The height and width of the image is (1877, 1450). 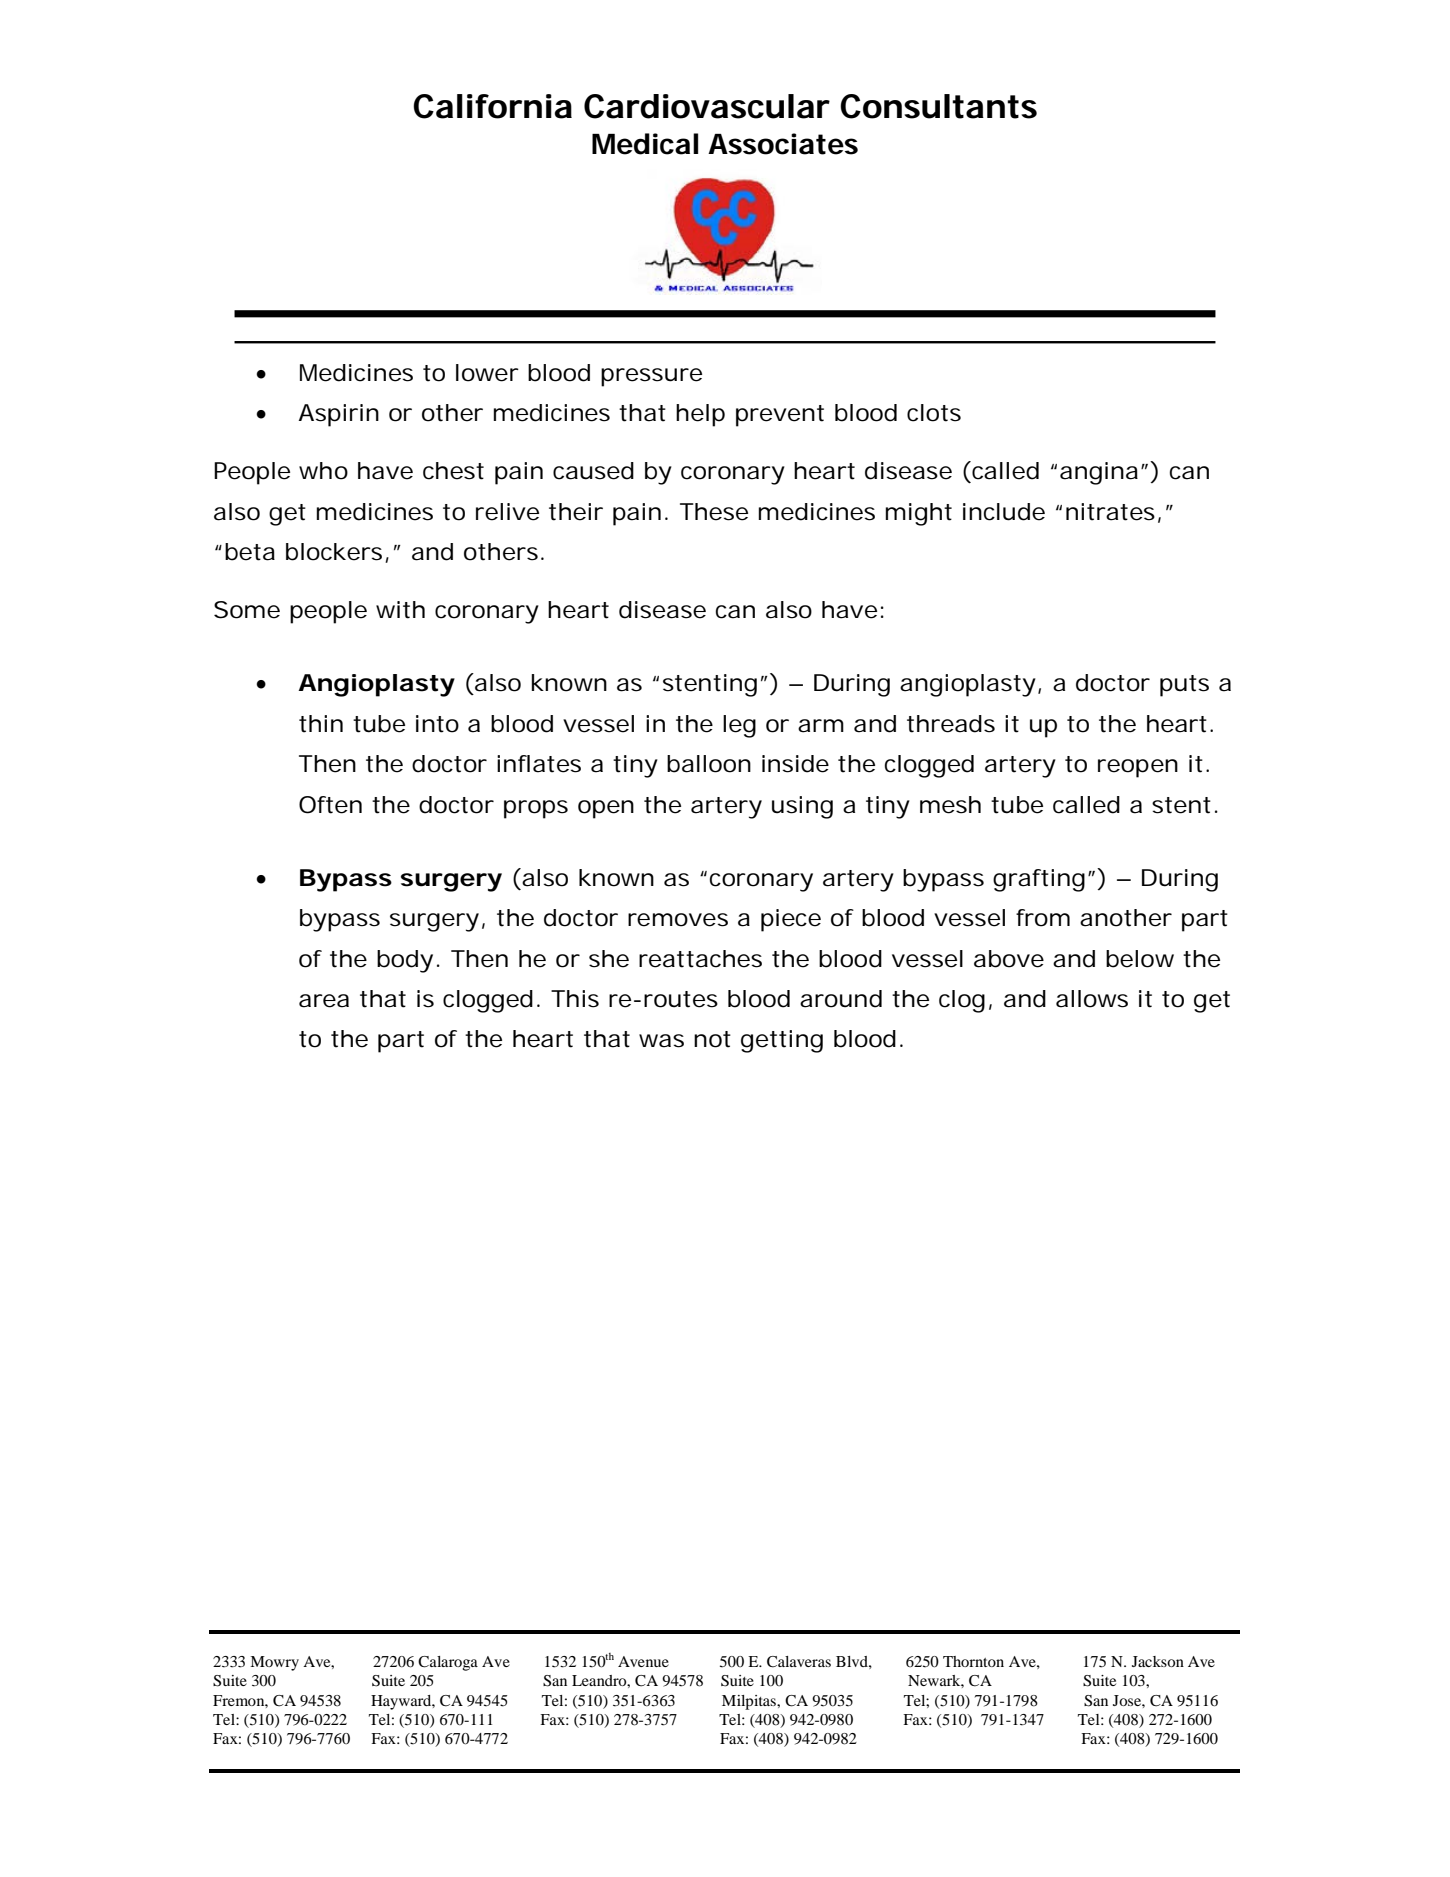 I want to click on Cardiovascular, so click(x=707, y=106).
